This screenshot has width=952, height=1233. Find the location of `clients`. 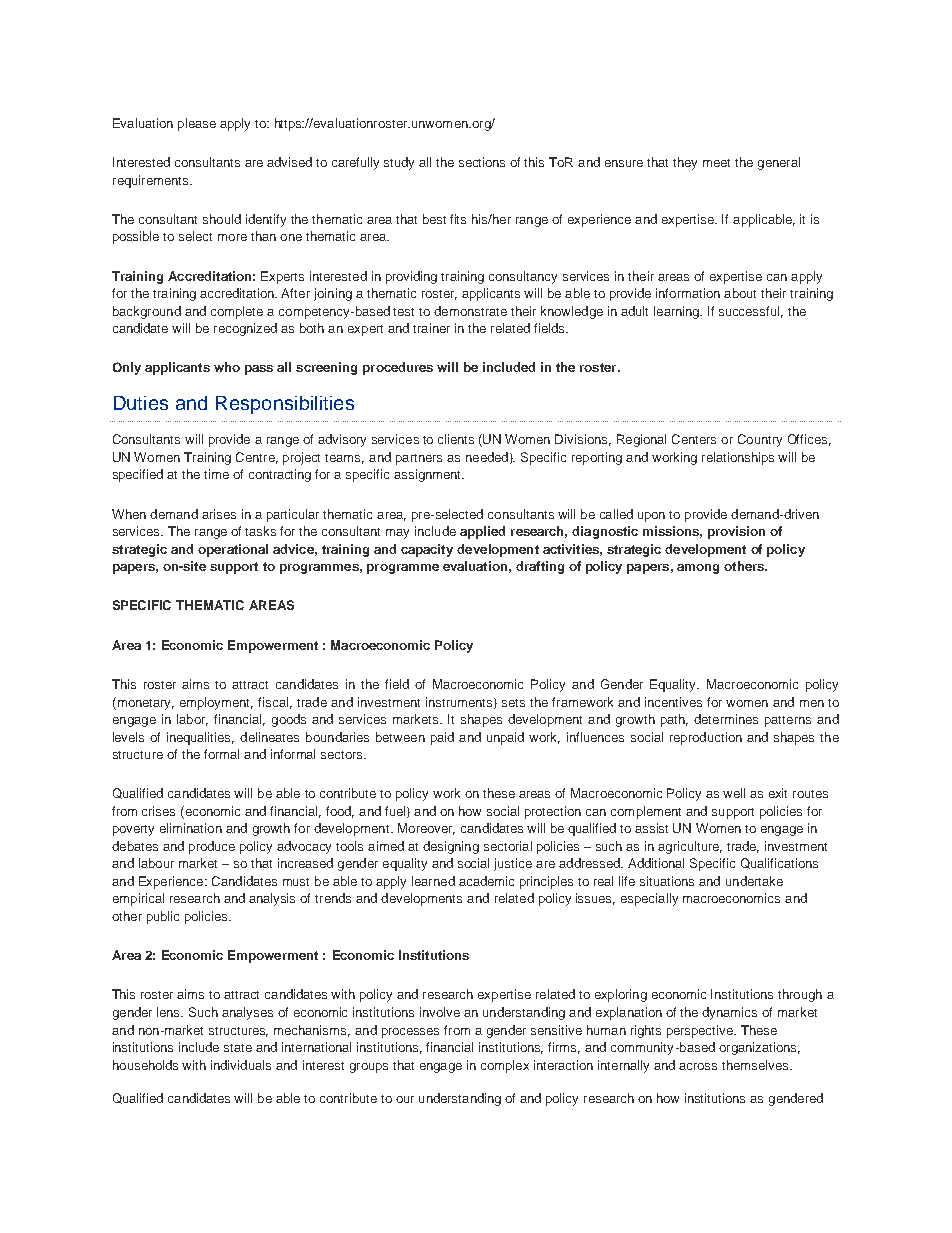

clients is located at coordinates (456, 439).
